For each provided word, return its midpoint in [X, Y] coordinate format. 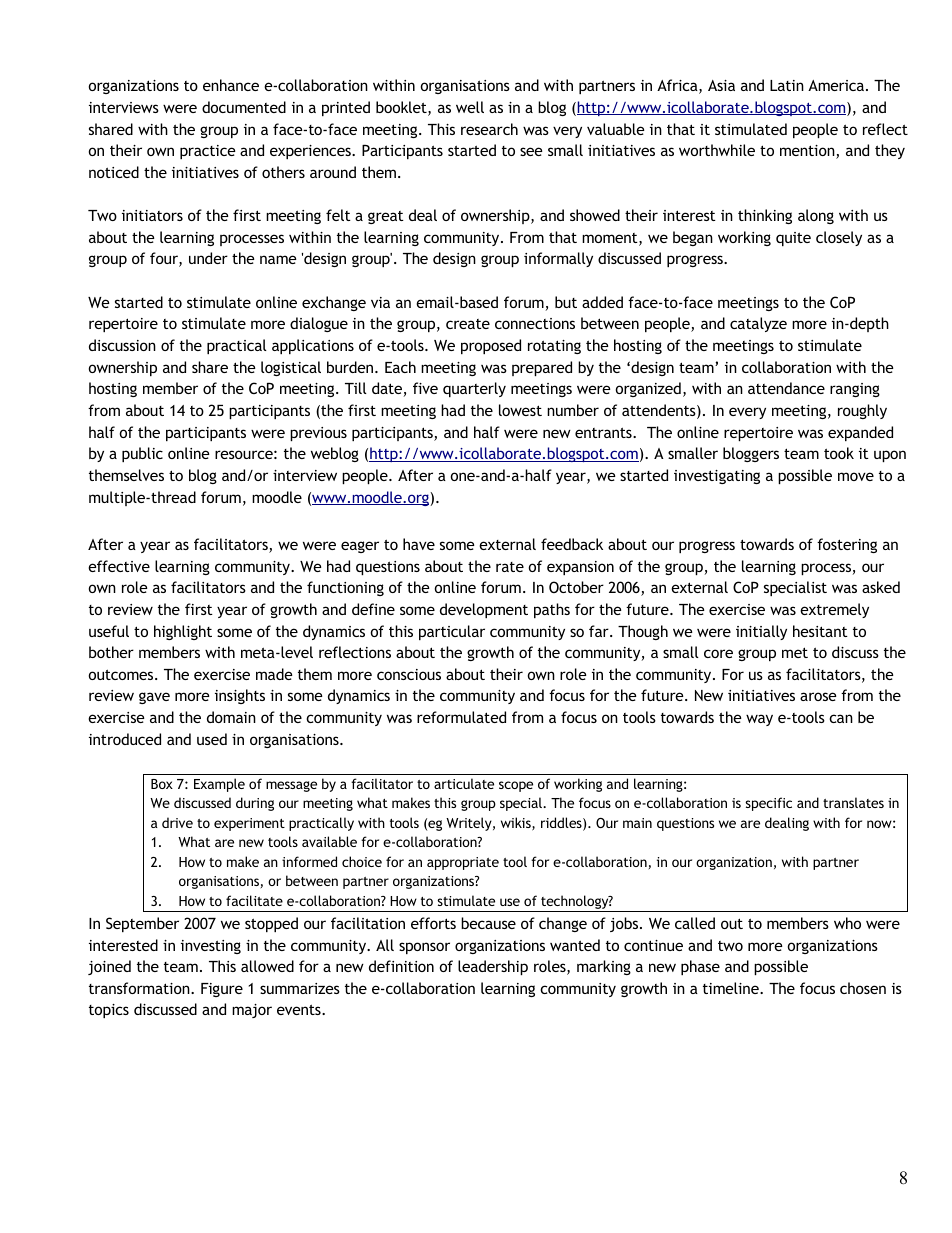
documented [244, 107]
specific [768, 804]
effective [119, 566]
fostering [847, 545]
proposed [491, 346]
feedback [572, 544]
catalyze [758, 324]
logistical [291, 368]
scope [516, 786]
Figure [222, 990]
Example [219, 785]
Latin [787, 85]
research [489, 129]
